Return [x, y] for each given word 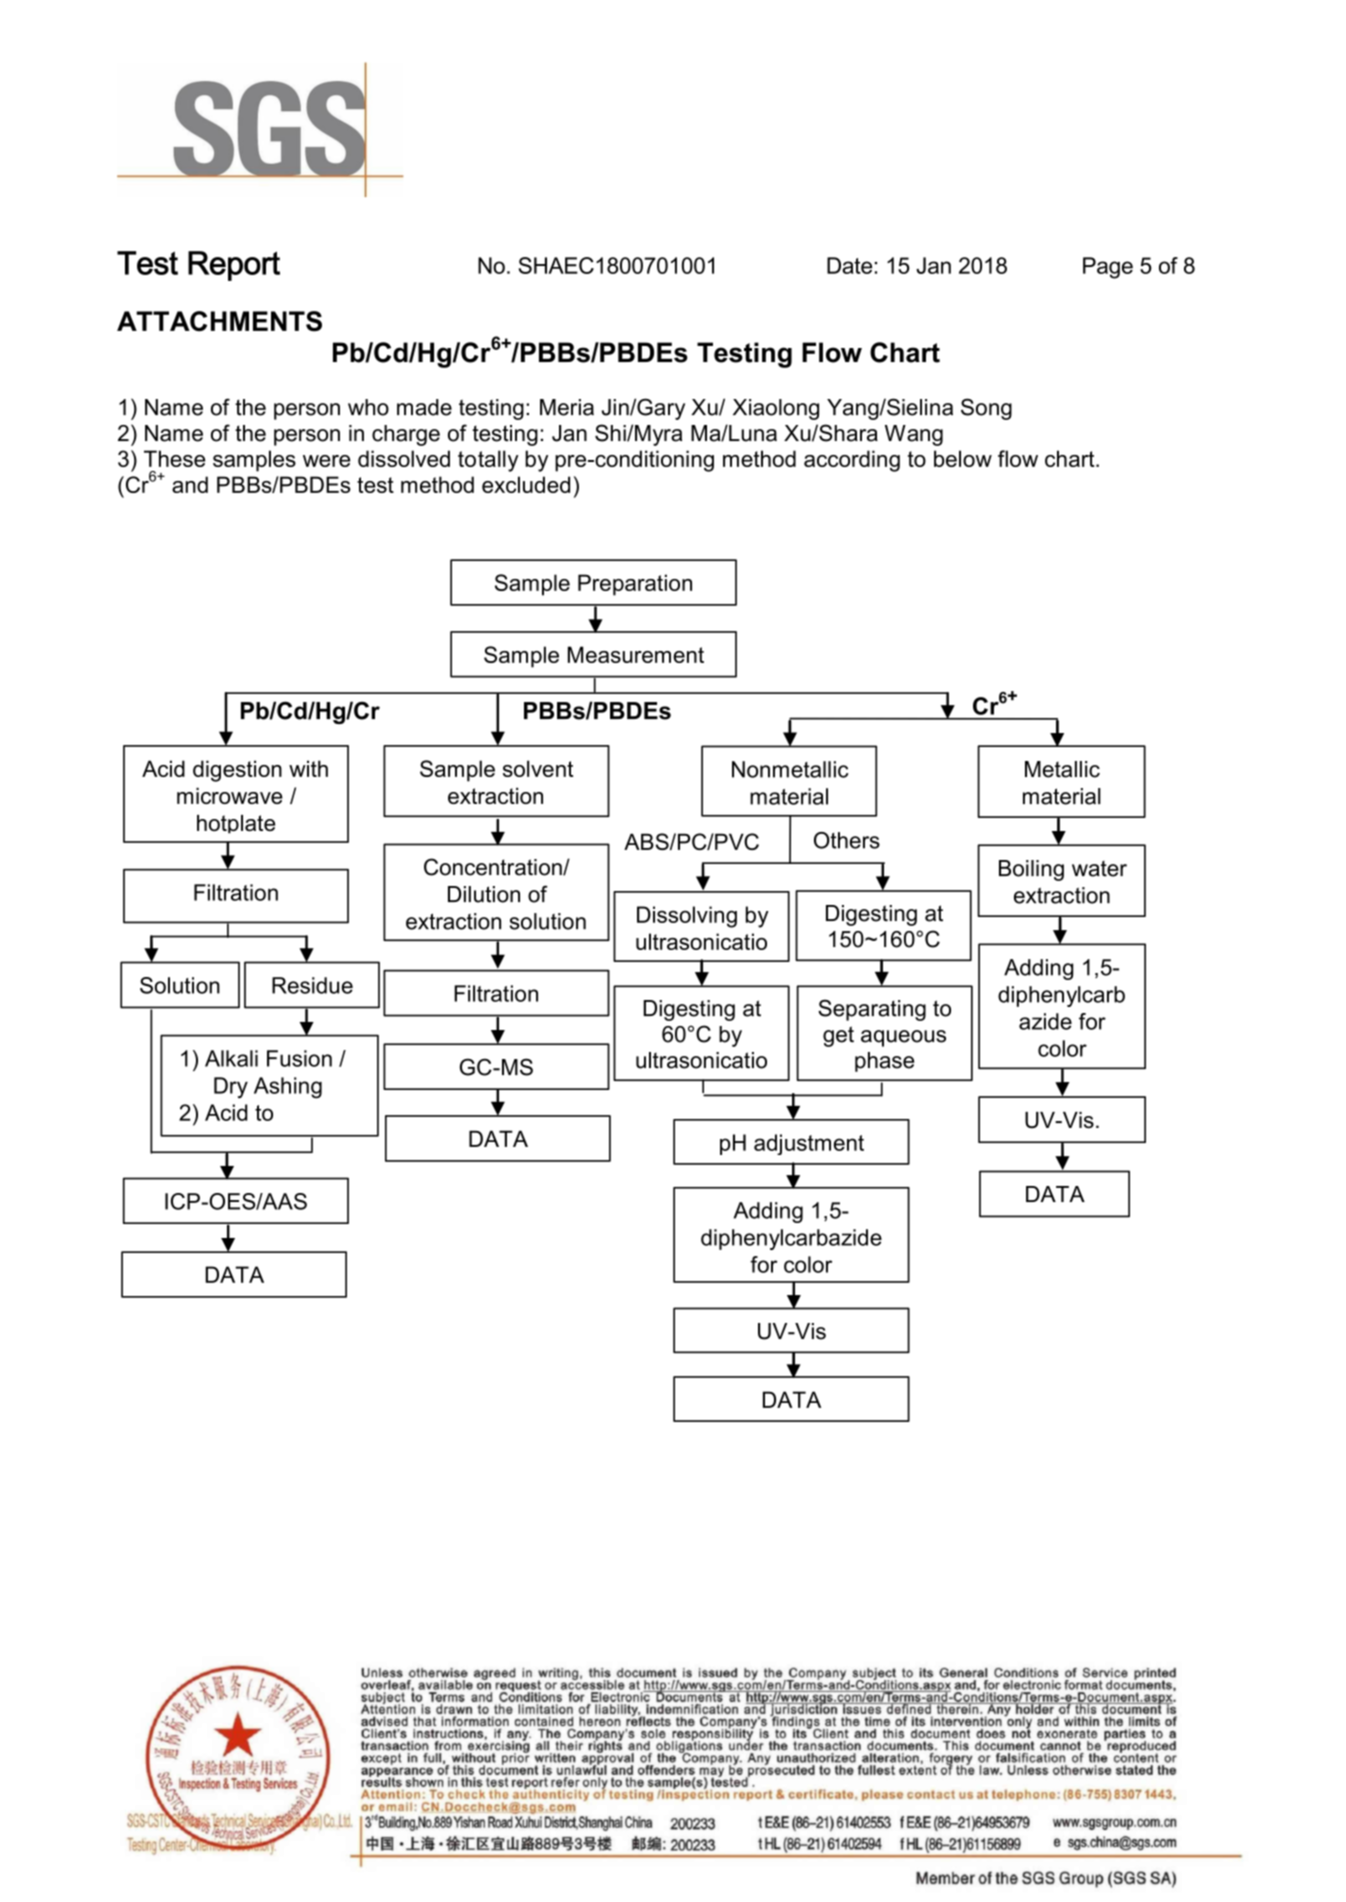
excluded [526, 484]
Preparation [635, 585]
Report [234, 266]
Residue [312, 985]
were [326, 461]
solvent [538, 768]
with [308, 768]
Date [849, 265]
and [190, 484]
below [963, 458]
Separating [872, 1010]
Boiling [1031, 870]
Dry [231, 1088]
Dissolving [687, 917]
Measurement [636, 654]
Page [1108, 268]
